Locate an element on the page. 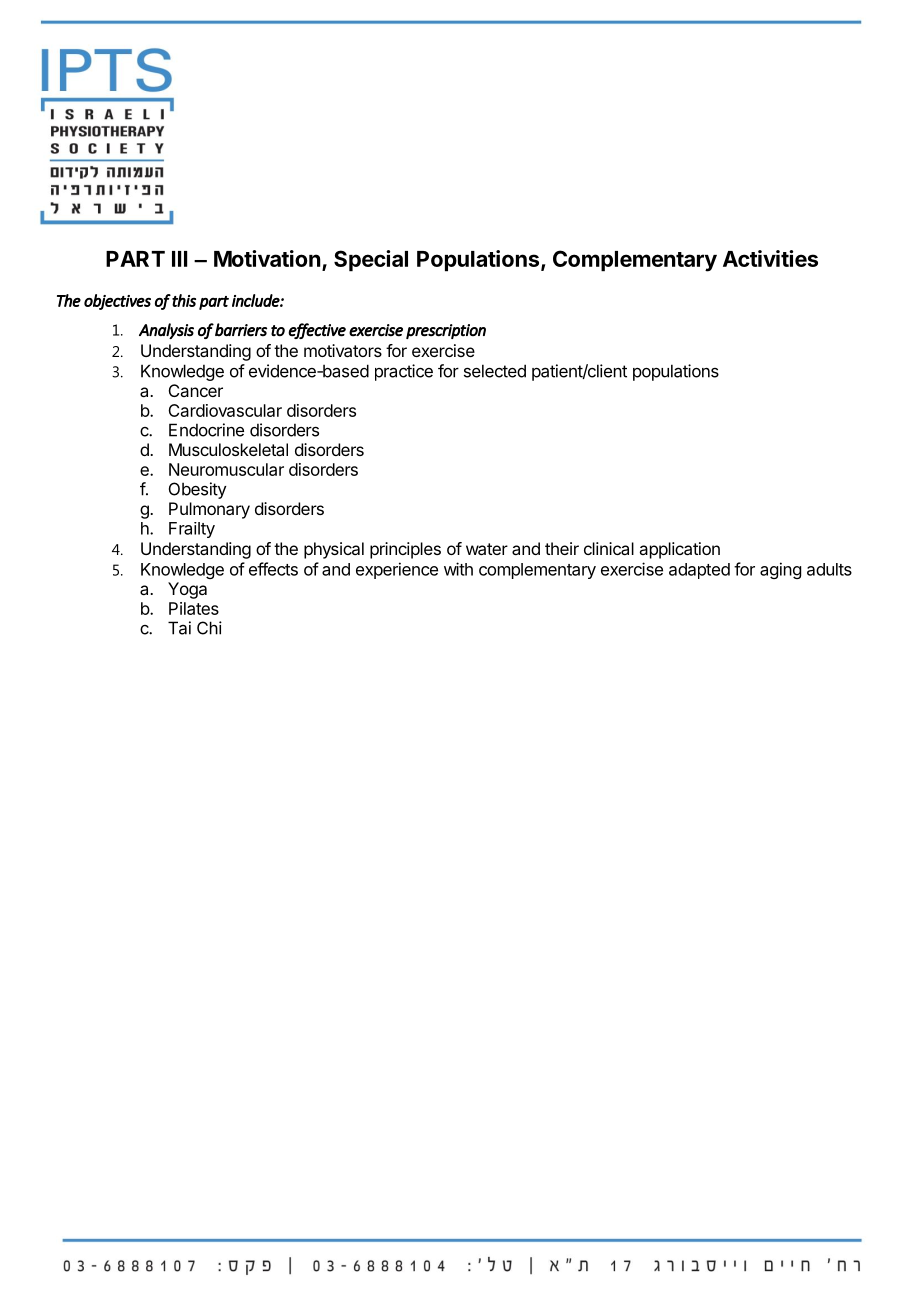 This image has width=924, height=1308. III is located at coordinates (179, 259).
